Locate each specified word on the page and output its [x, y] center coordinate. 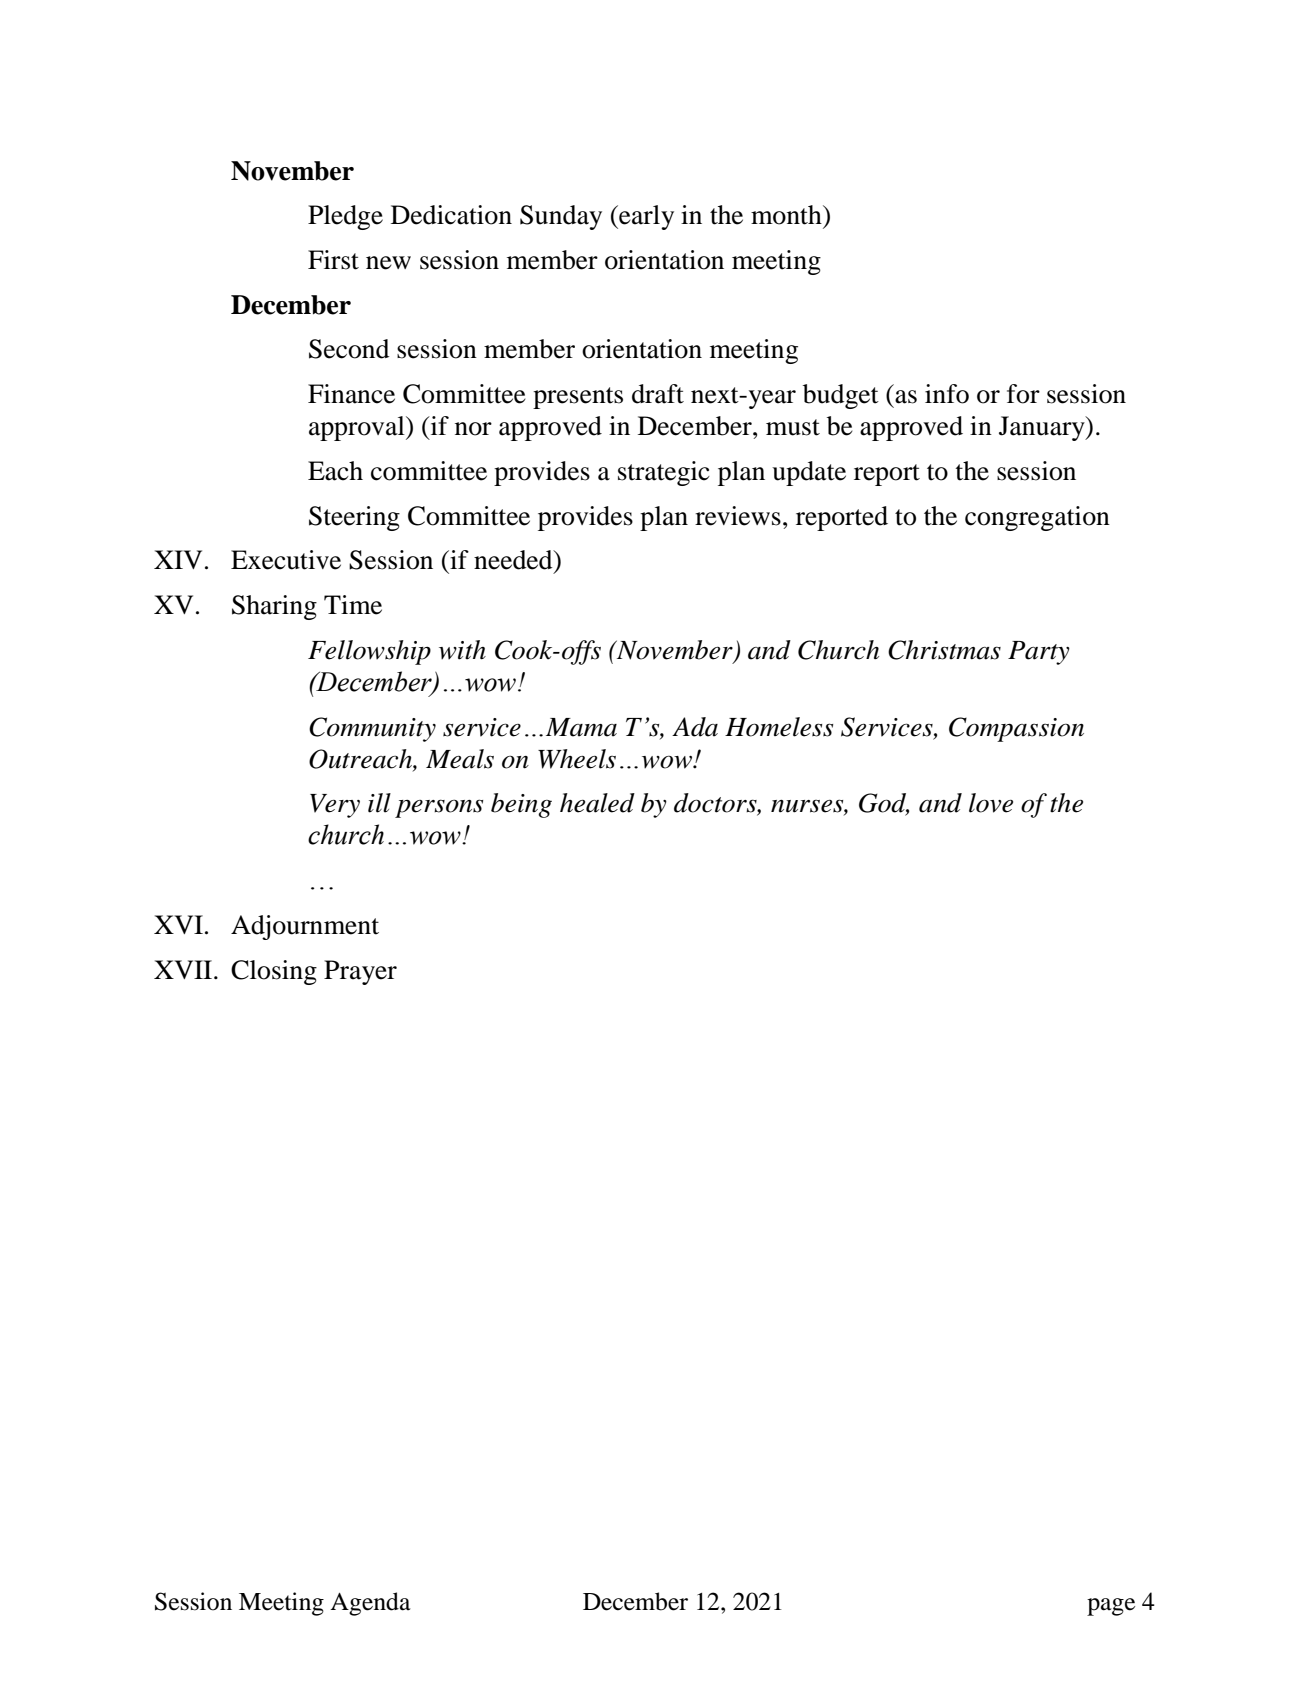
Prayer [360, 972]
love [991, 803]
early [645, 217]
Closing [274, 972]
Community [372, 729]
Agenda [370, 1604]
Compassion [1016, 729]
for [1023, 394]
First [333, 260]
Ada [695, 727]
